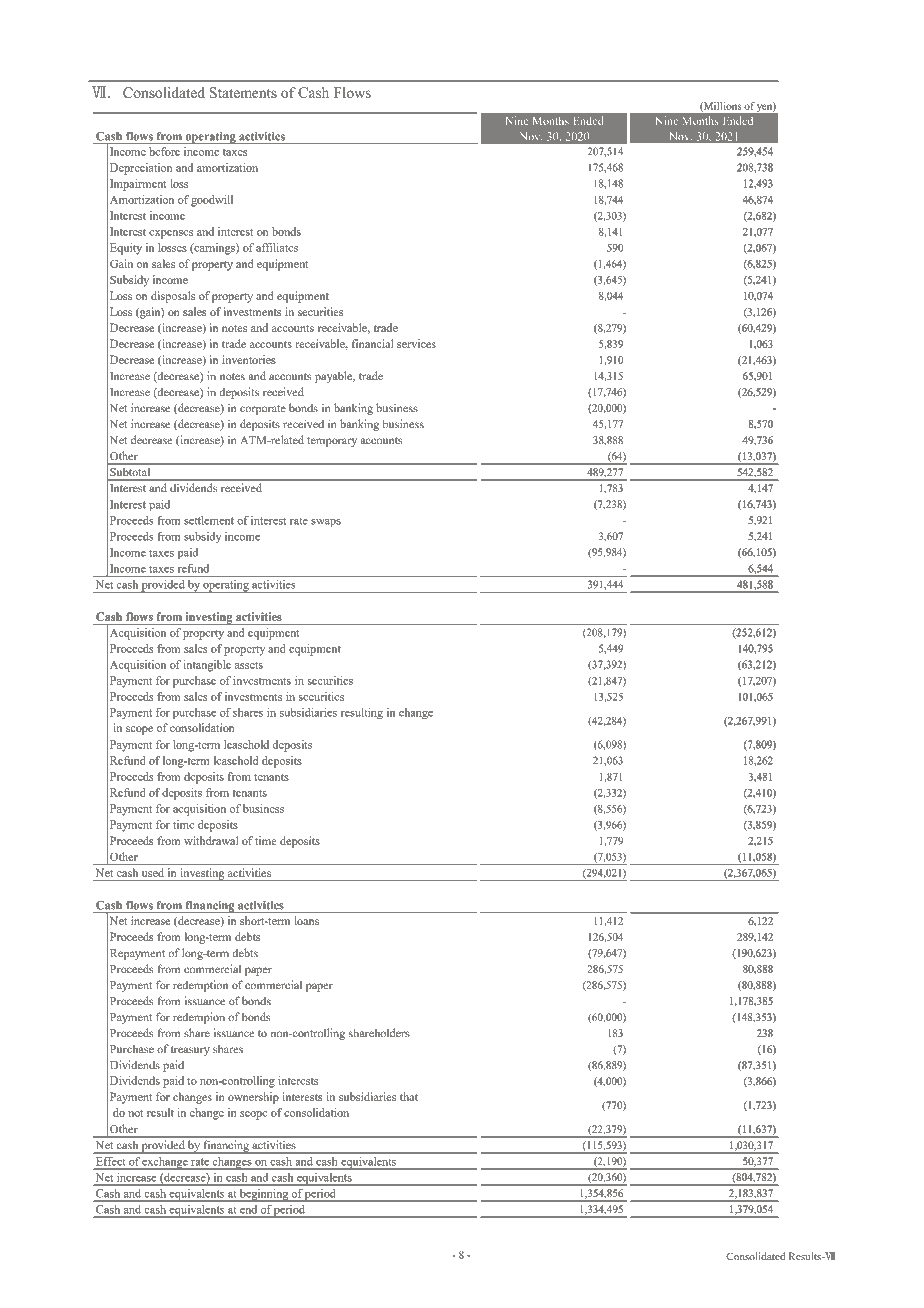 The height and width of the screenshot is (1308, 924). What do you see at coordinates (416, 343) in the screenshot?
I see `services` at bounding box center [416, 343].
